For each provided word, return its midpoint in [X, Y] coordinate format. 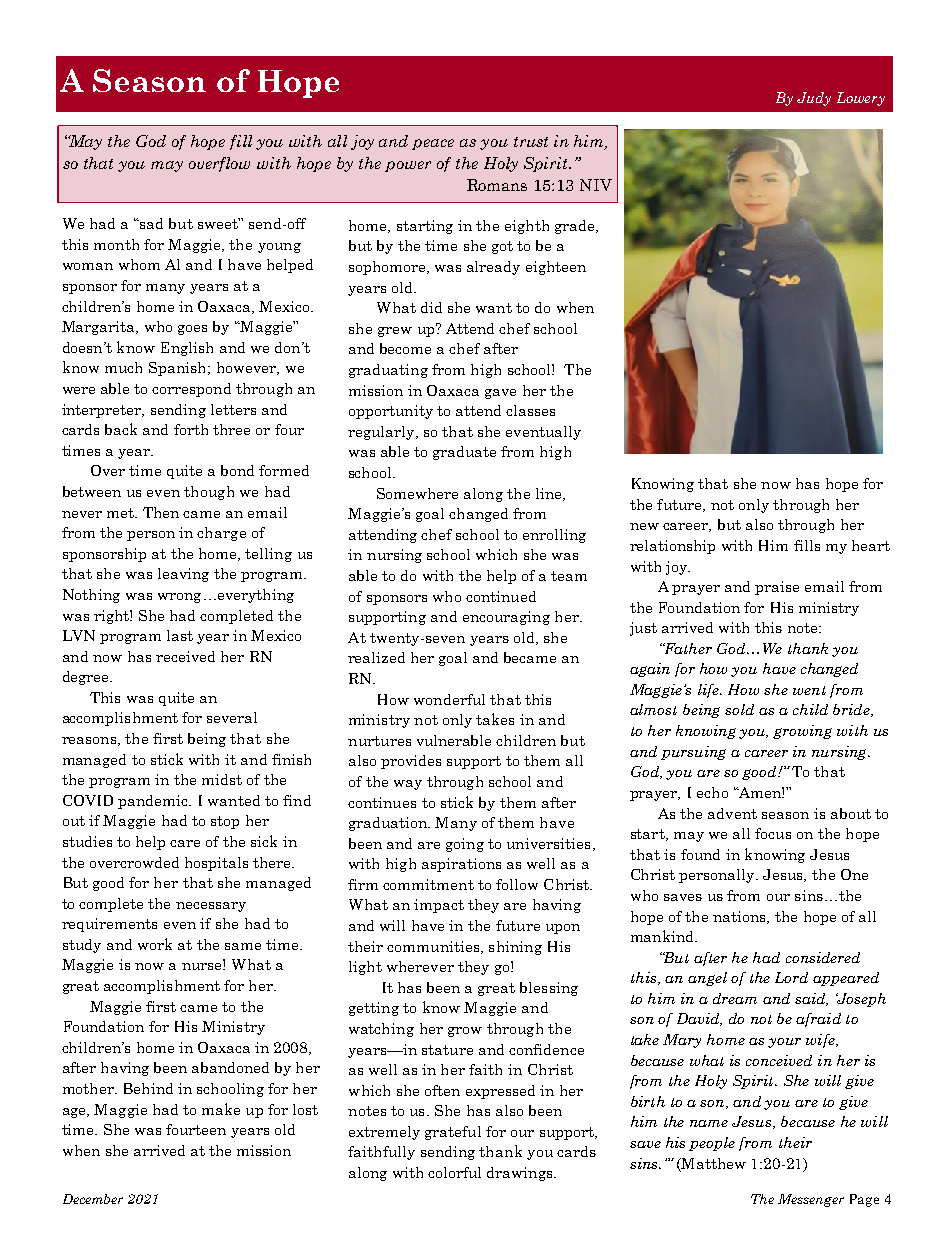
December [93, 1199]
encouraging [506, 618]
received [185, 656]
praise [777, 588]
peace [433, 144]
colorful [454, 1172]
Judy [814, 99]
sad [150, 223]
